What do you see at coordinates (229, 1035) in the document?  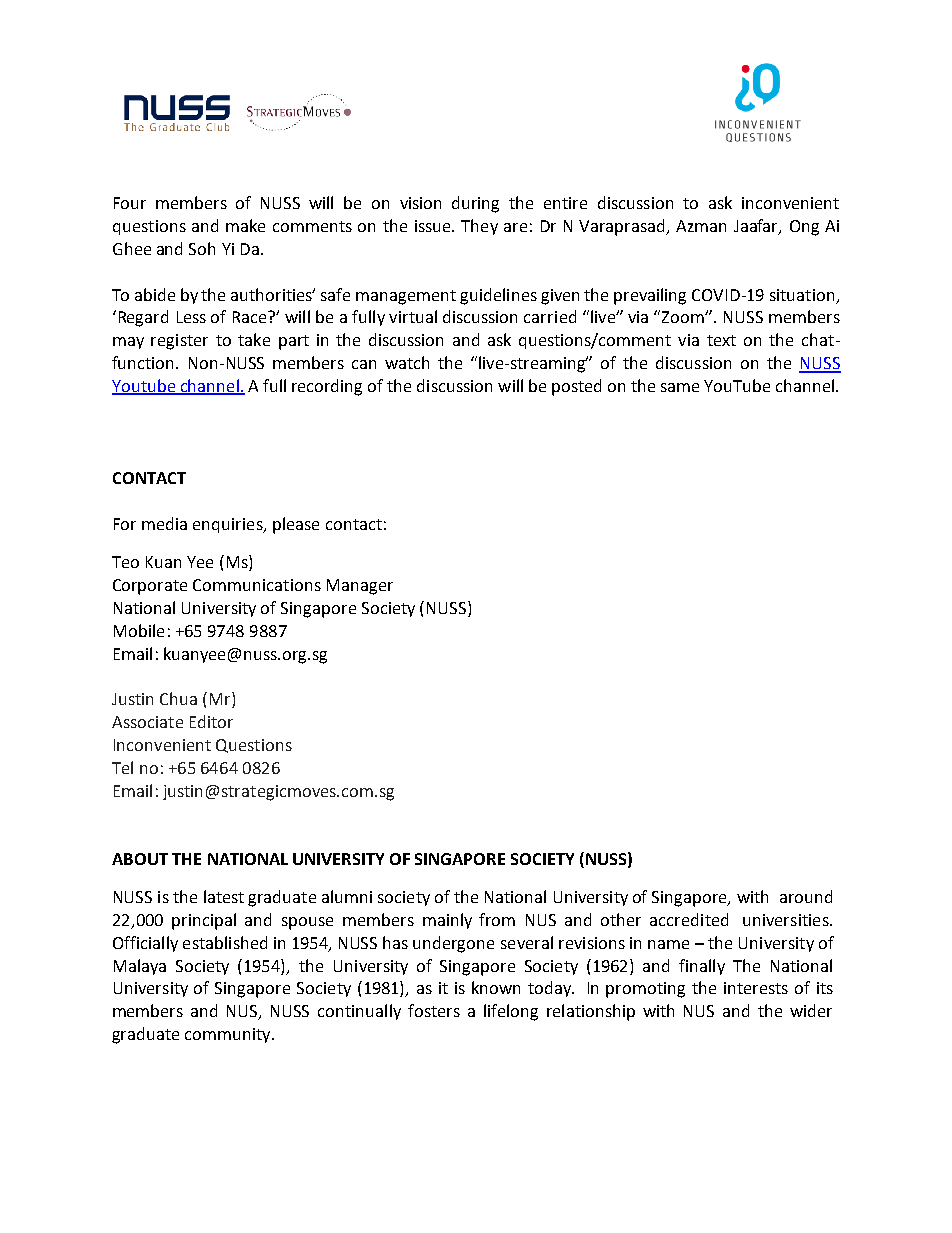 I see `community` at bounding box center [229, 1035].
